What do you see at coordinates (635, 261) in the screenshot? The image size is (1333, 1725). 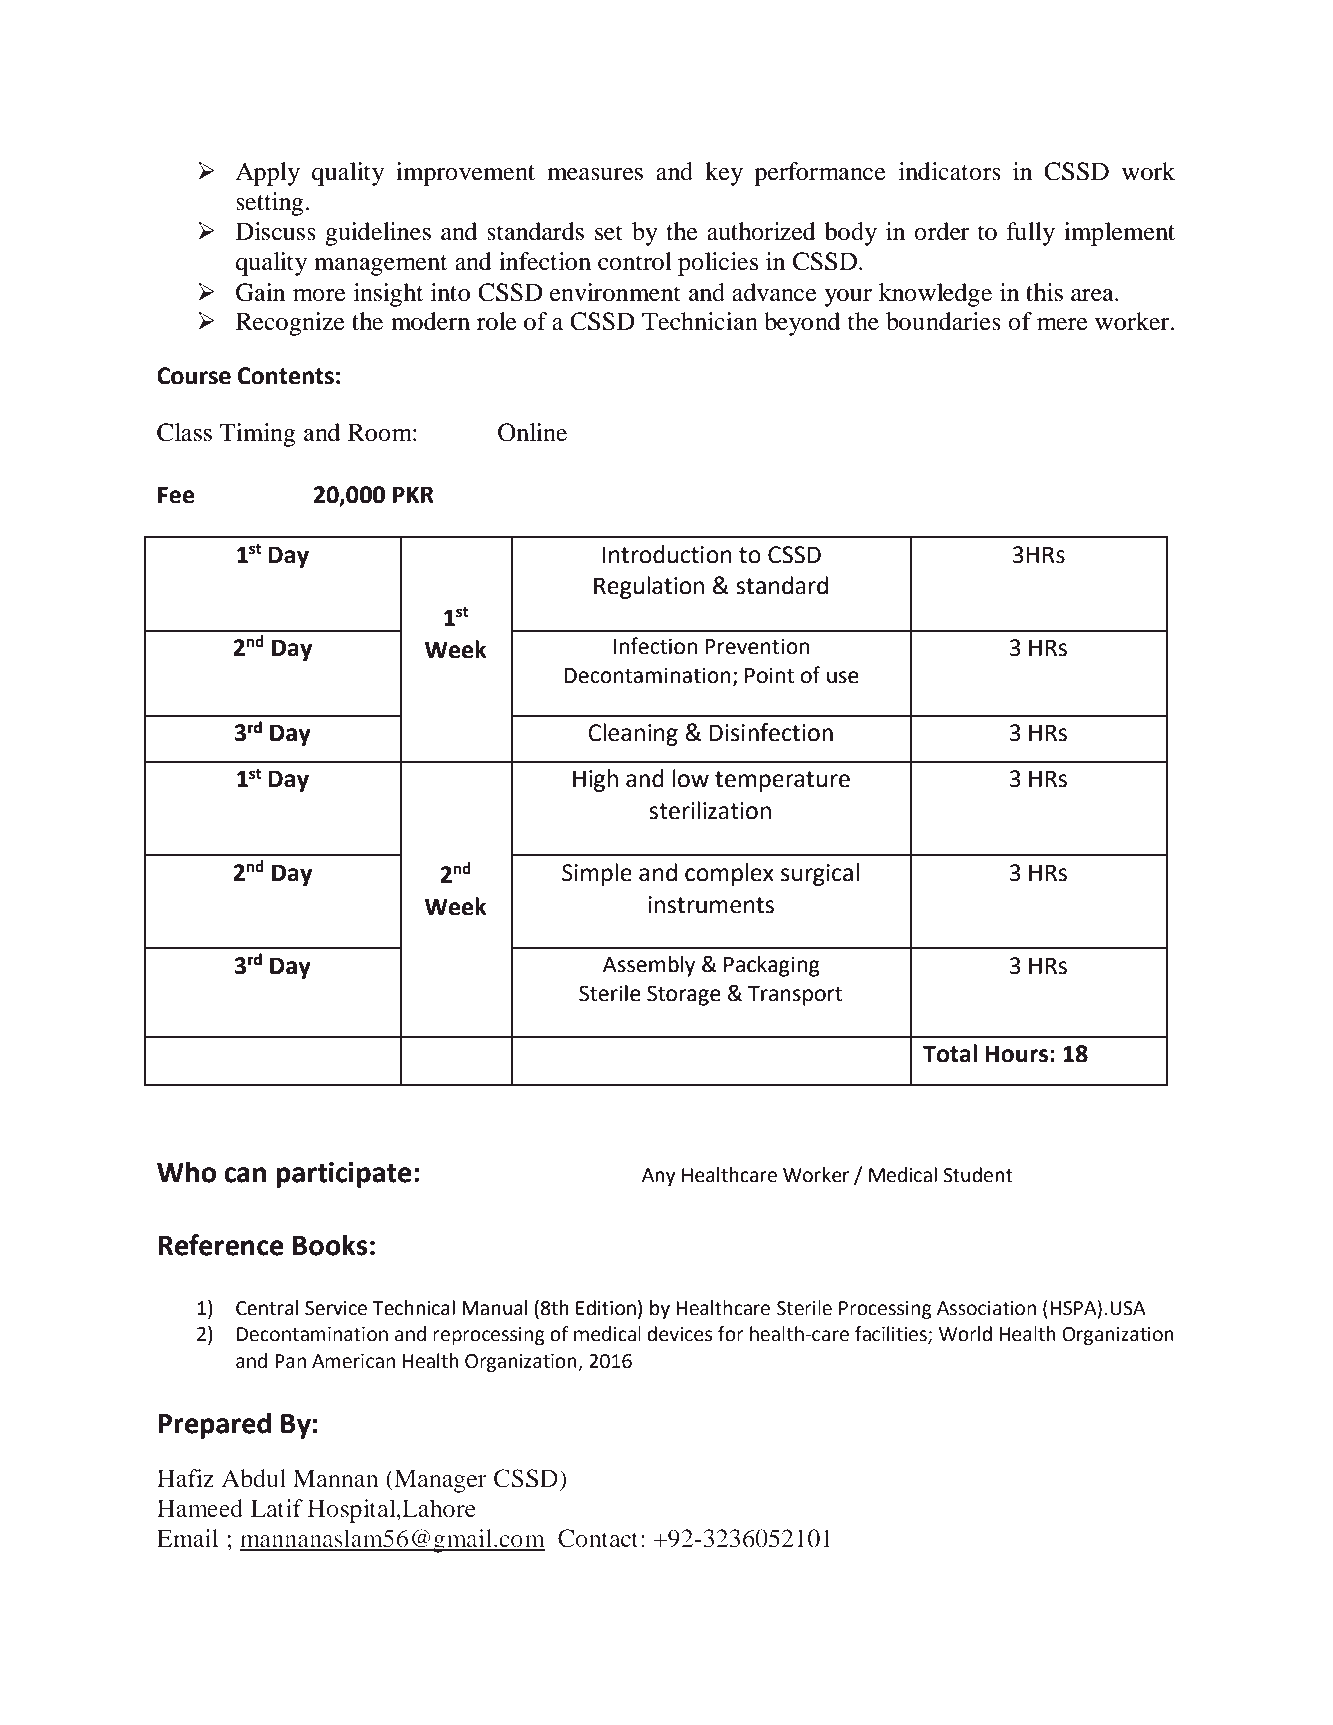 I see `control` at bounding box center [635, 261].
